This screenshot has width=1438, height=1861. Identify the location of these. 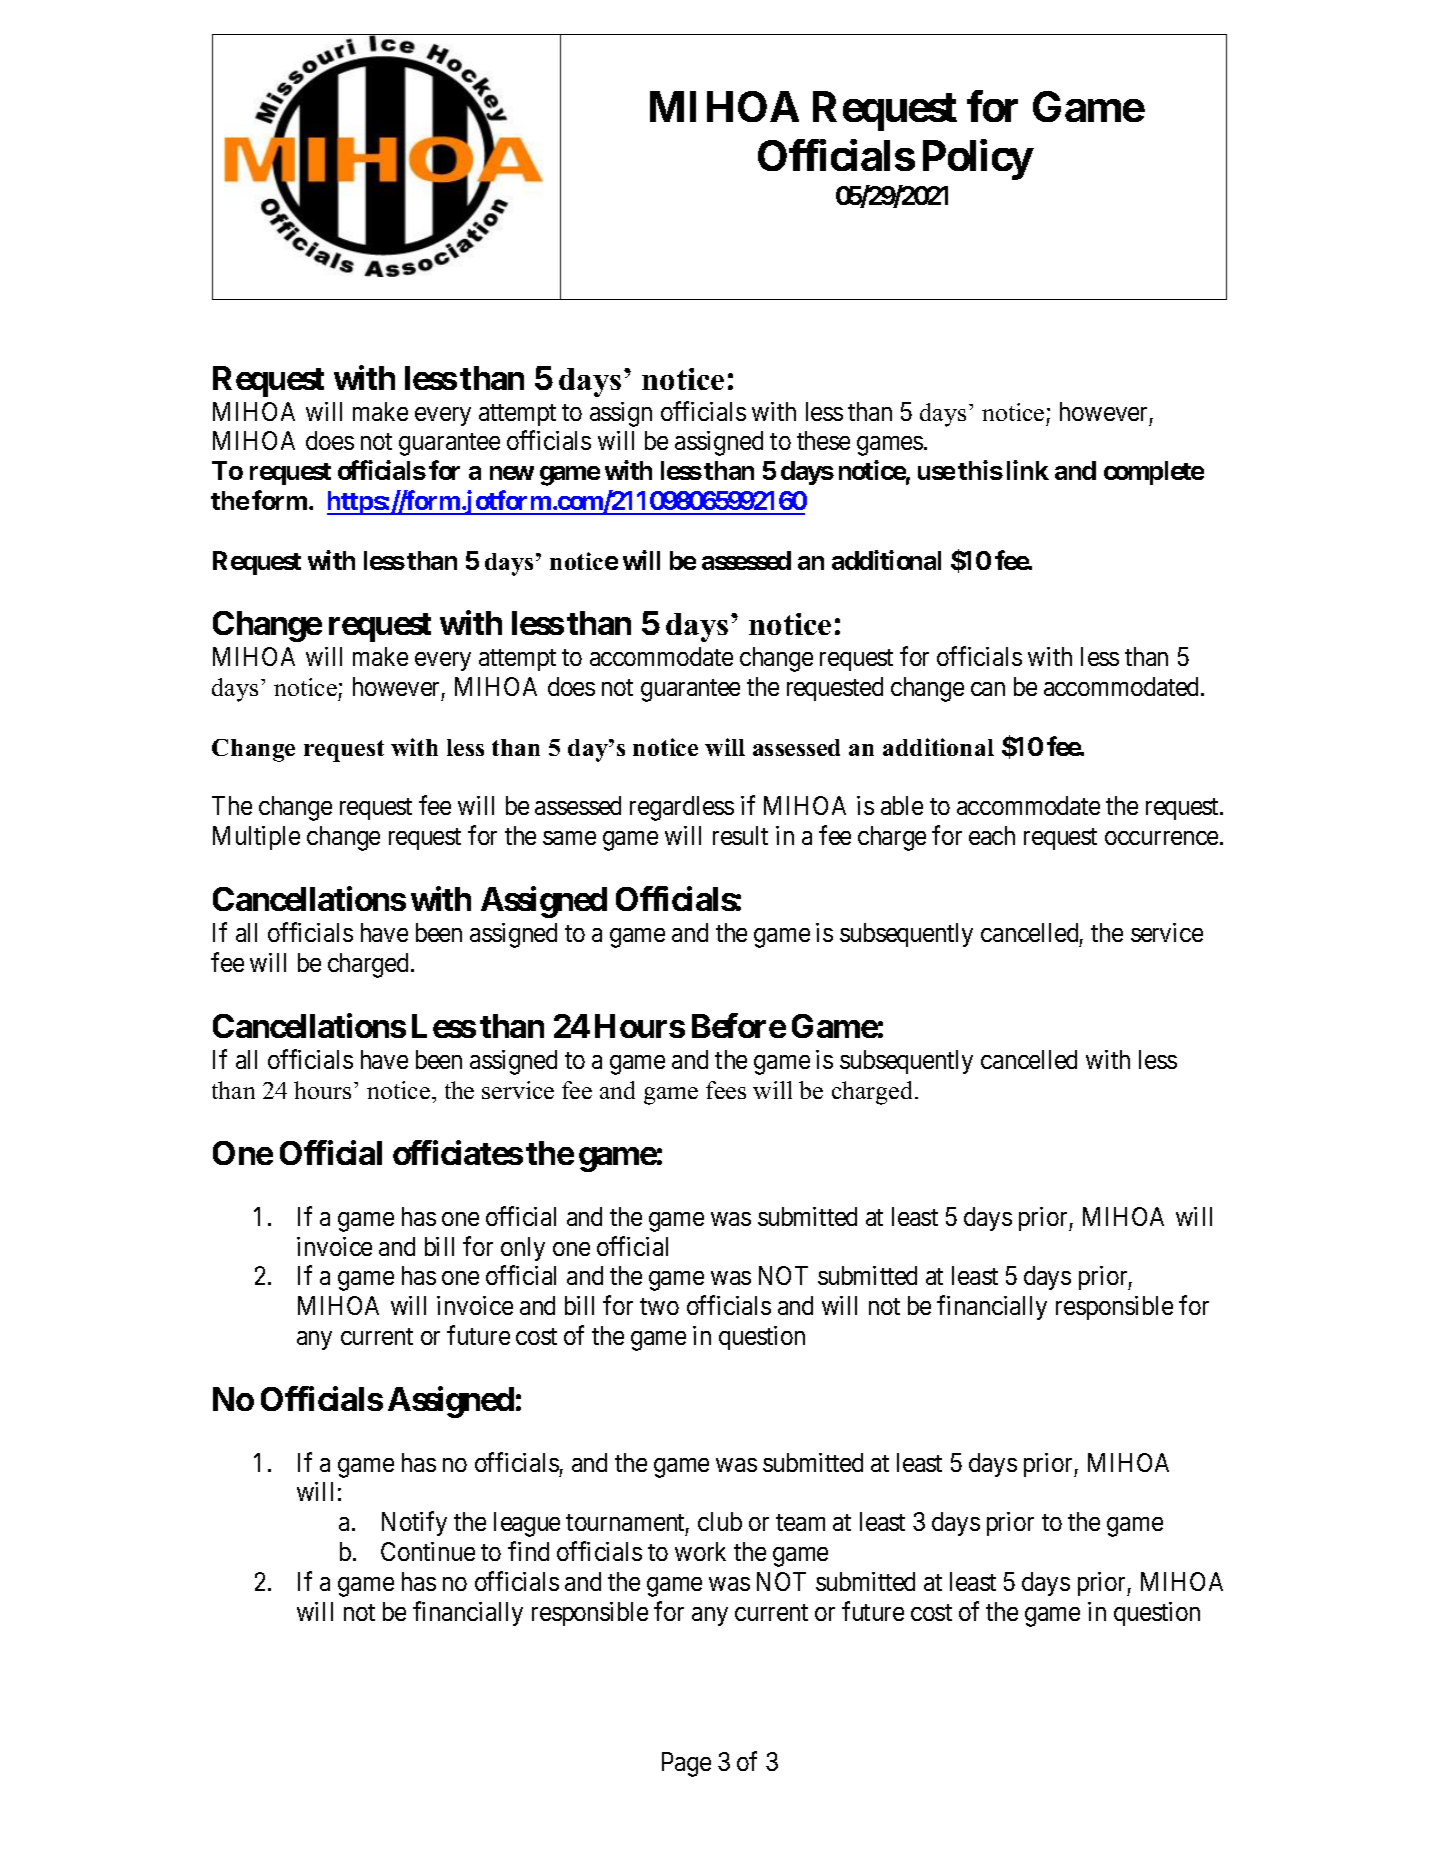
(823, 440).
